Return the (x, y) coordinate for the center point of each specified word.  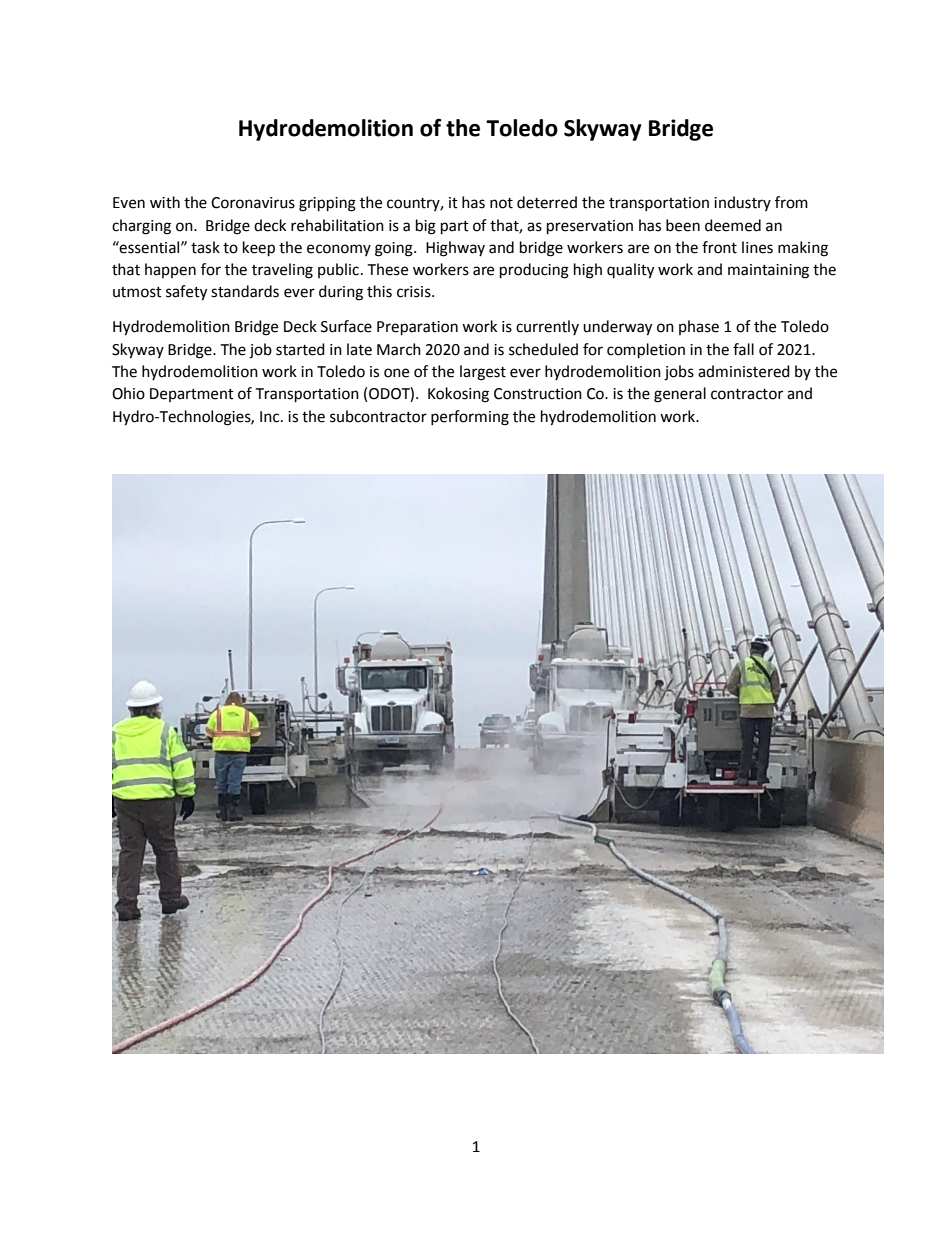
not (501, 203)
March (399, 349)
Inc (271, 417)
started (300, 349)
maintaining (768, 271)
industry (742, 203)
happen (170, 270)
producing (534, 271)
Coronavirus (253, 203)
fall (743, 349)
